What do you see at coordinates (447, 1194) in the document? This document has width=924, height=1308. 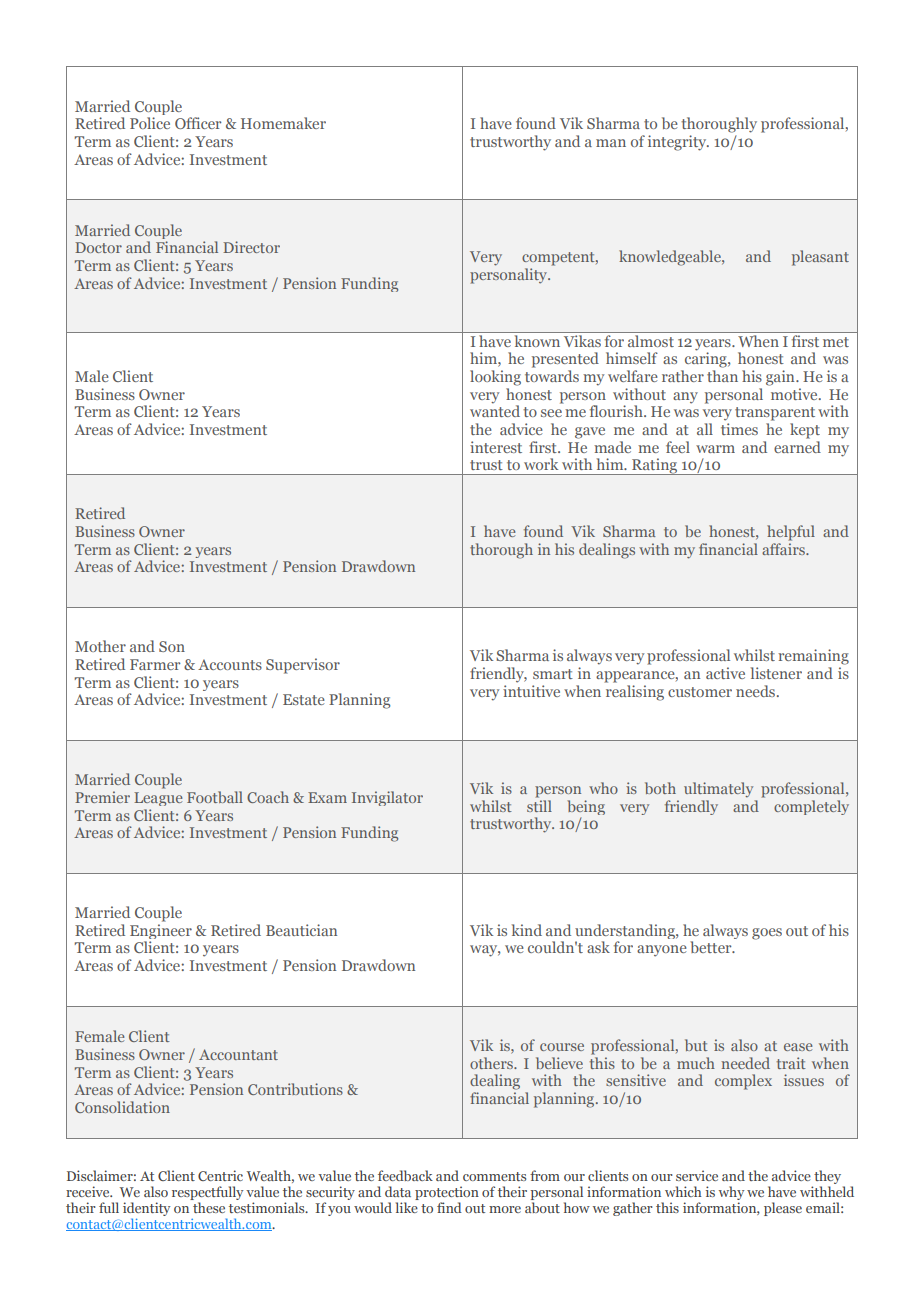 I see `protection` at bounding box center [447, 1194].
